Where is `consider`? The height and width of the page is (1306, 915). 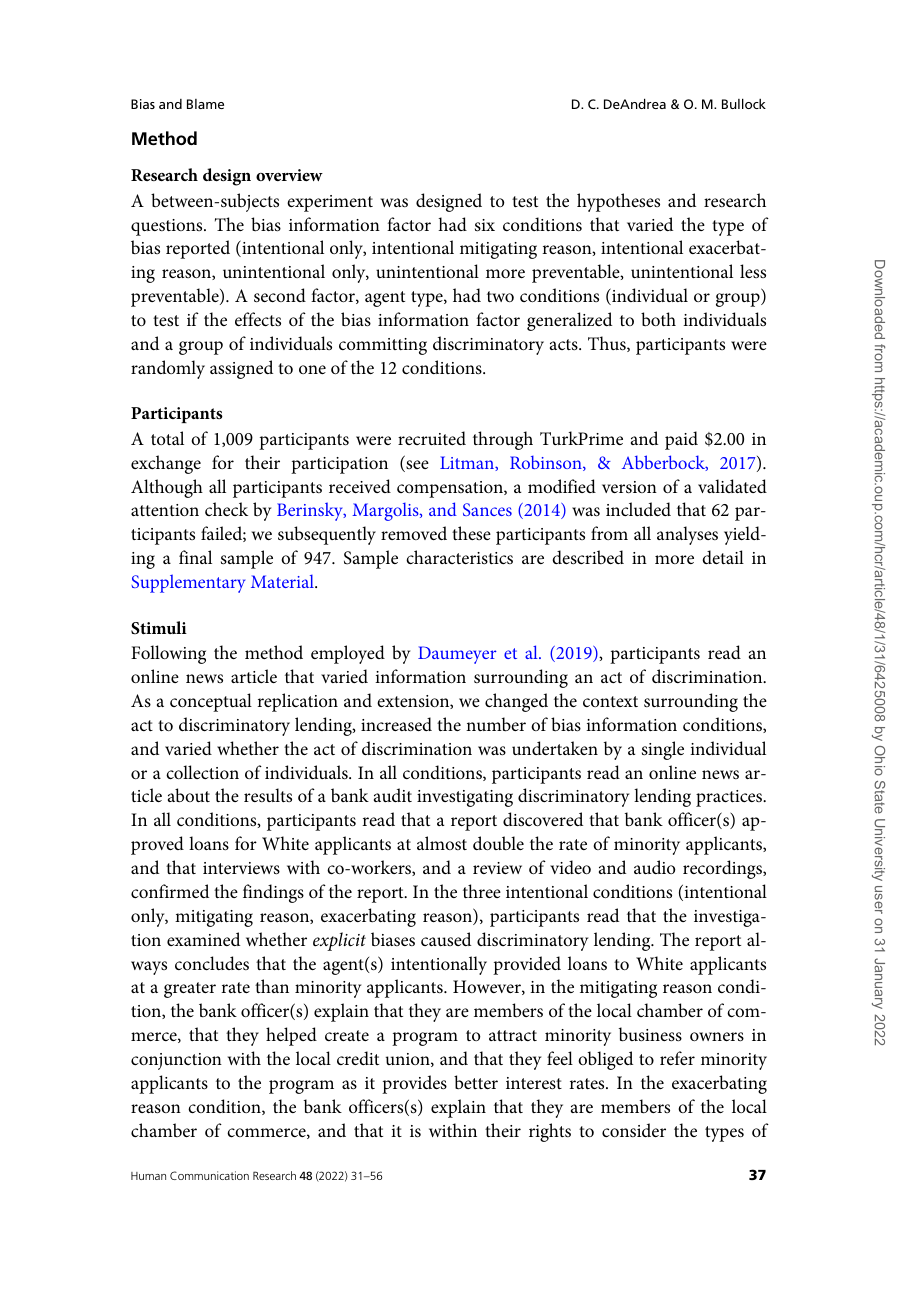 consider is located at coordinates (634, 1130).
